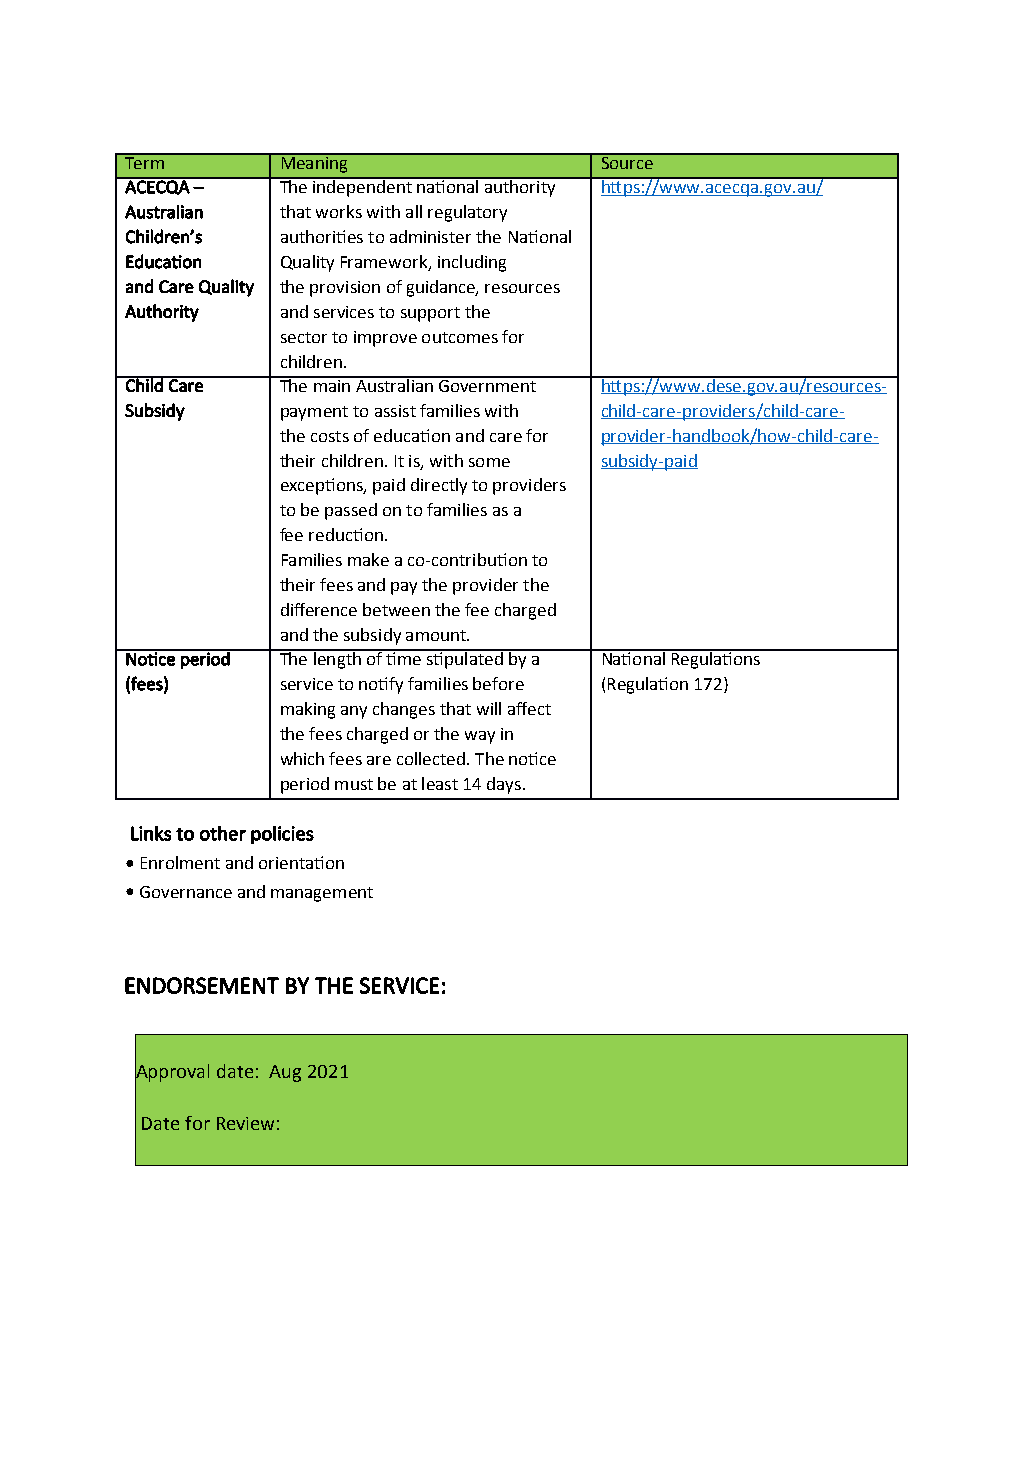 The height and width of the document is (1462, 1033). I want to click on works, so click(339, 211).
